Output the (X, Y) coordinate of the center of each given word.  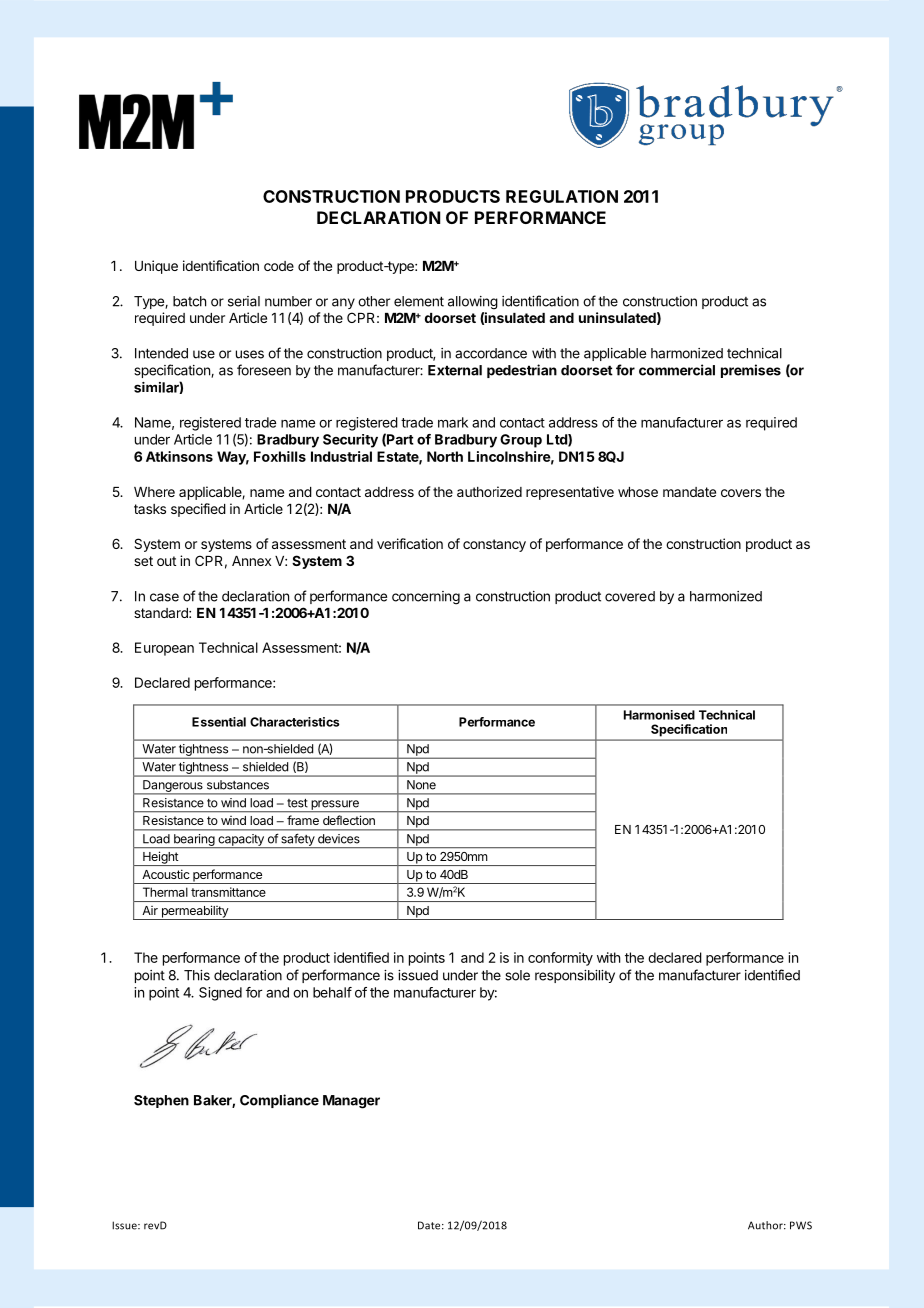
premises (751, 371)
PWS (801, 1225)
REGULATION (562, 196)
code (279, 266)
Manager (351, 1102)
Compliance (279, 1101)
